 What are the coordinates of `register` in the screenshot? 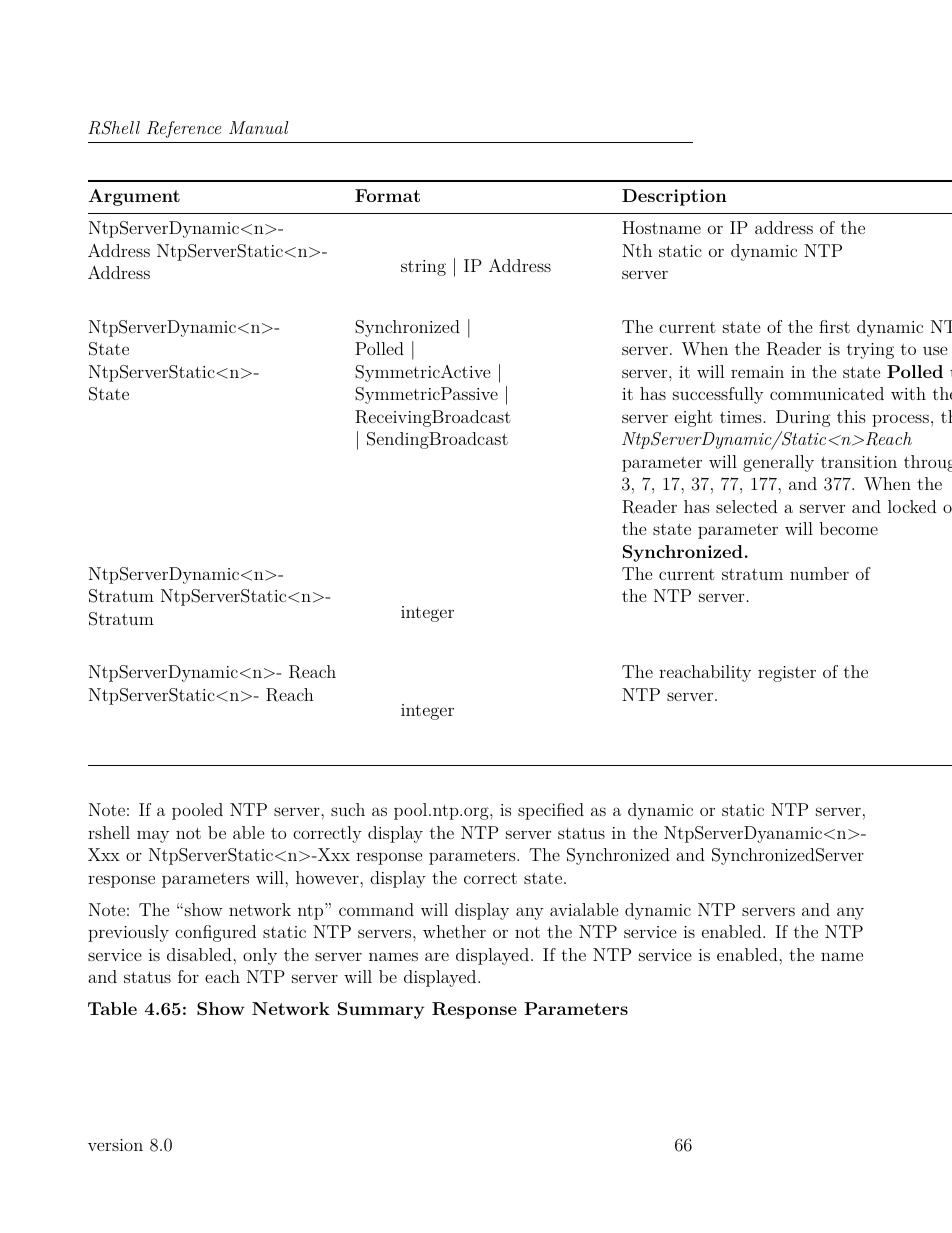 It's located at (787, 674).
